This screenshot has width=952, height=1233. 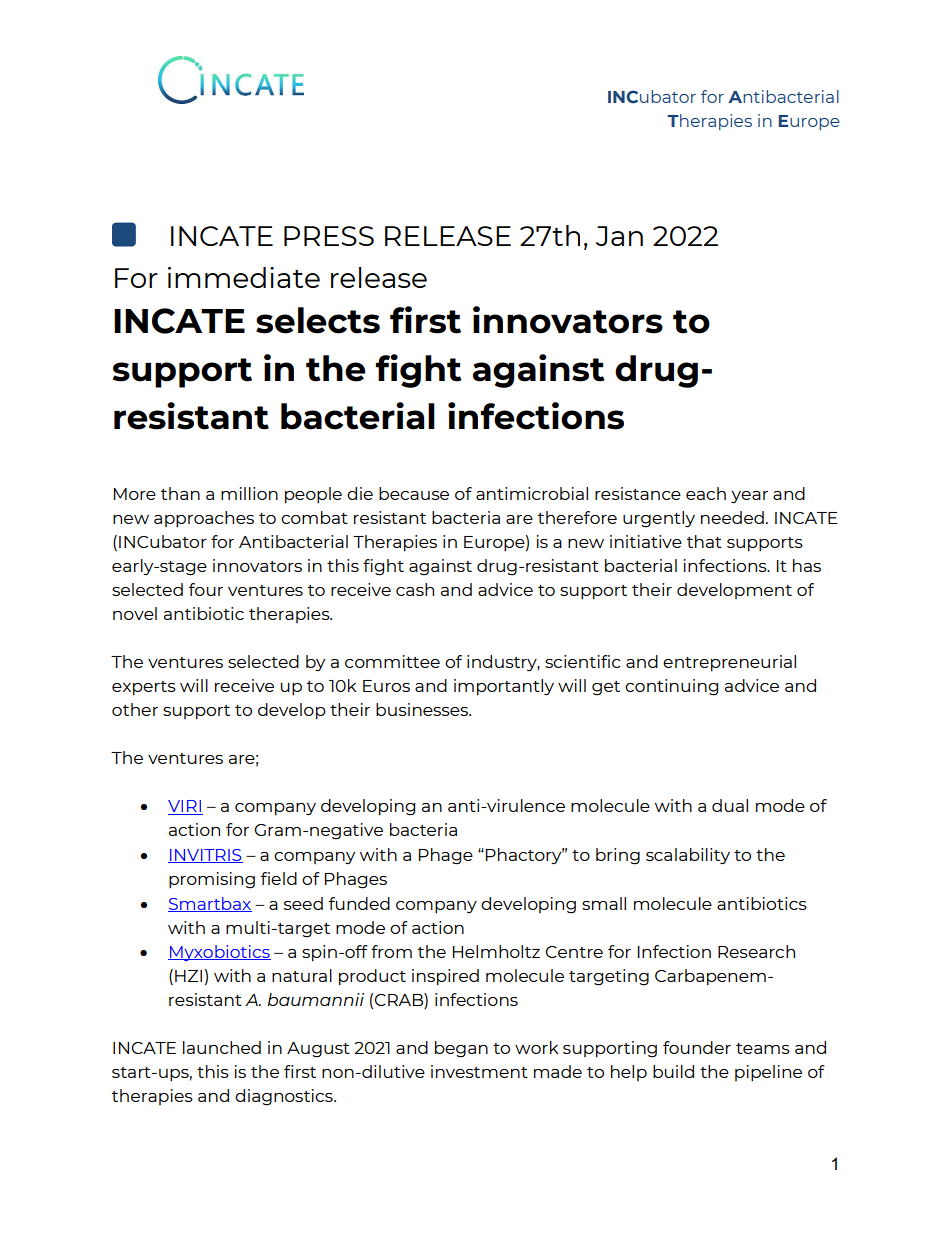 What do you see at coordinates (222, 1047) in the screenshot?
I see `launched` at bounding box center [222, 1047].
